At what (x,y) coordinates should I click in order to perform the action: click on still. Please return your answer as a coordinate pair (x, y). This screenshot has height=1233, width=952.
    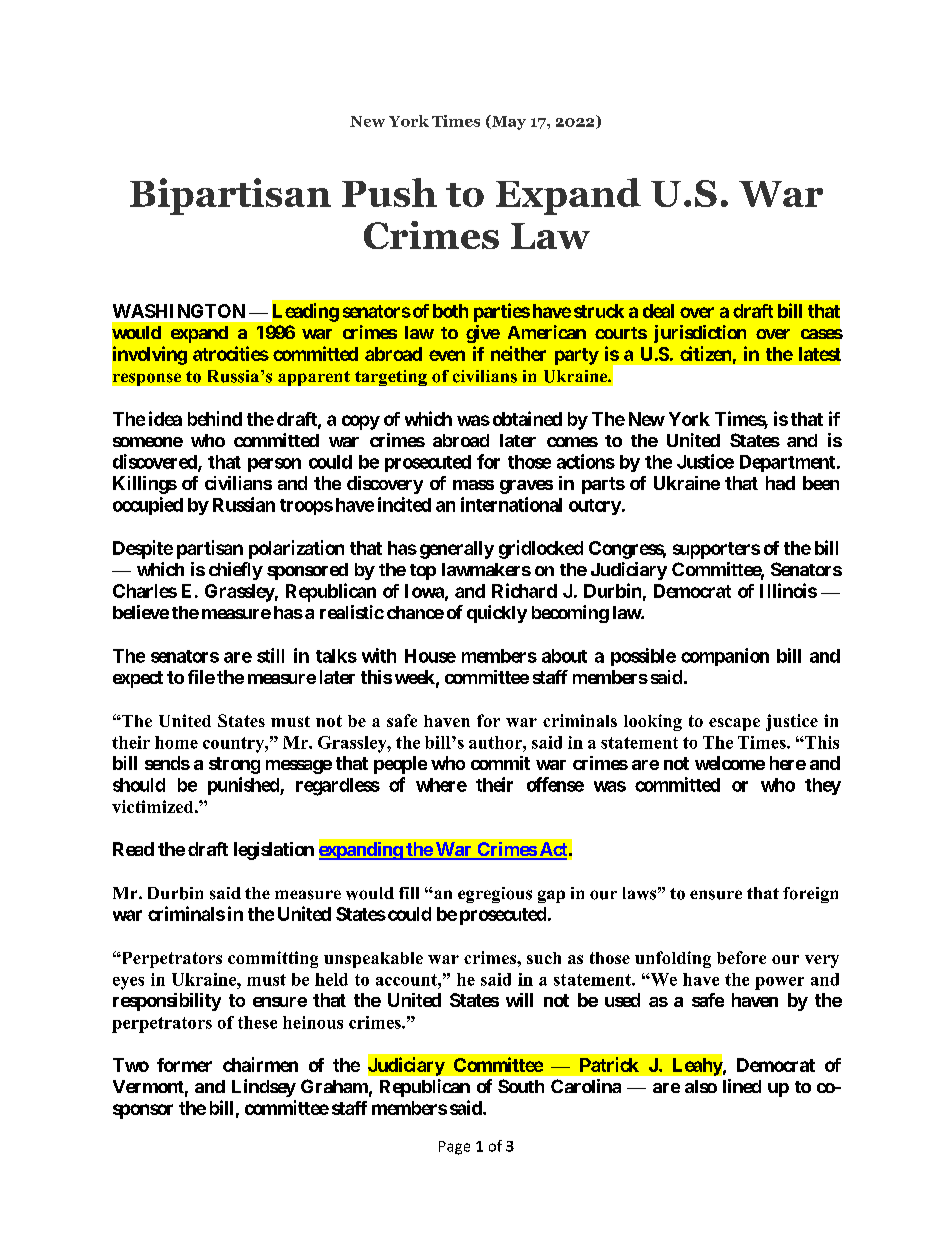
    Looking at the image, I should click on (270, 655).
